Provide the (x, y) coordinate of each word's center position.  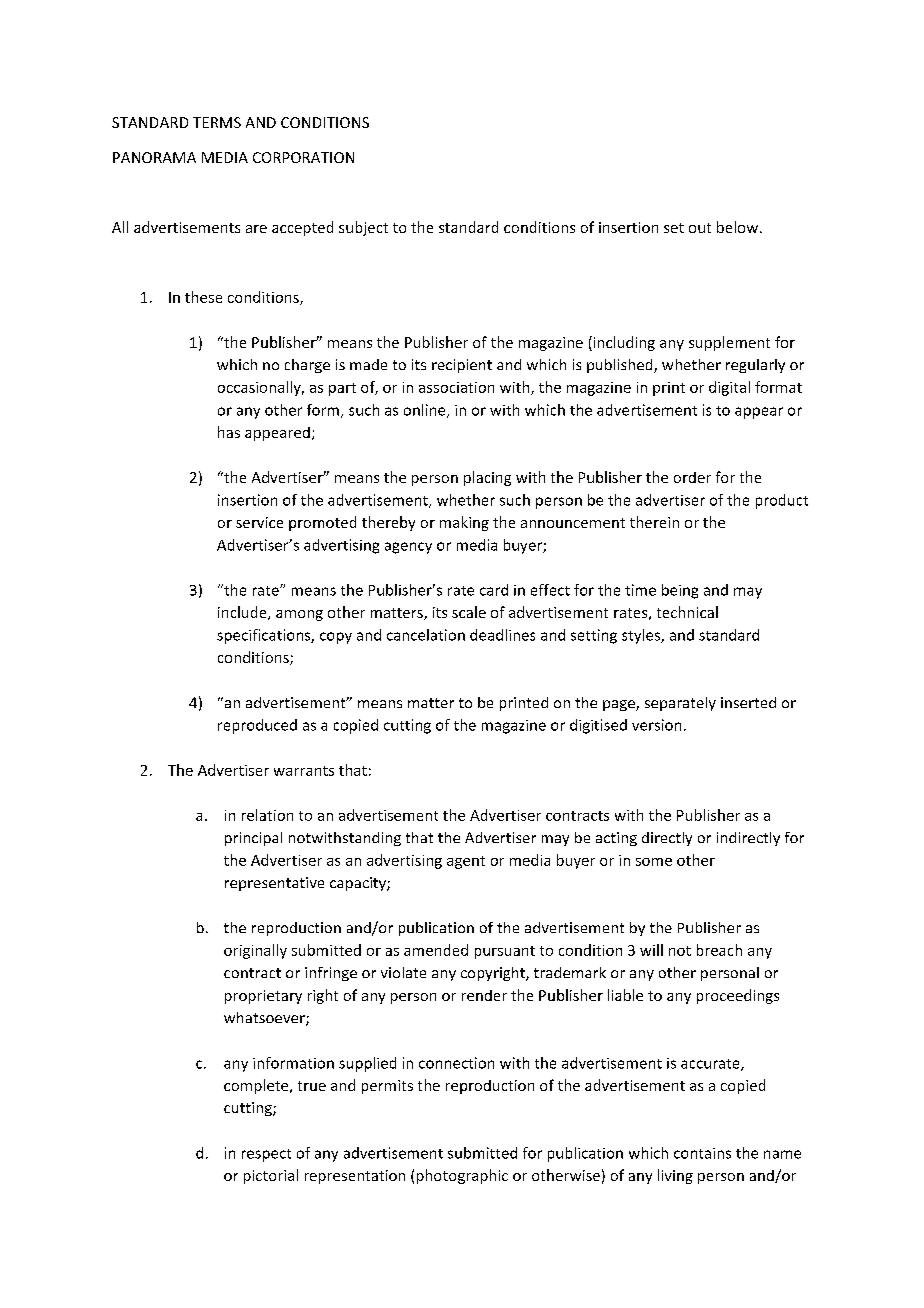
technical (687, 612)
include (243, 613)
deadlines (502, 635)
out (700, 228)
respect (266, 1155)
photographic (462, 1176)
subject (363, 228)
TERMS (217, 122)
